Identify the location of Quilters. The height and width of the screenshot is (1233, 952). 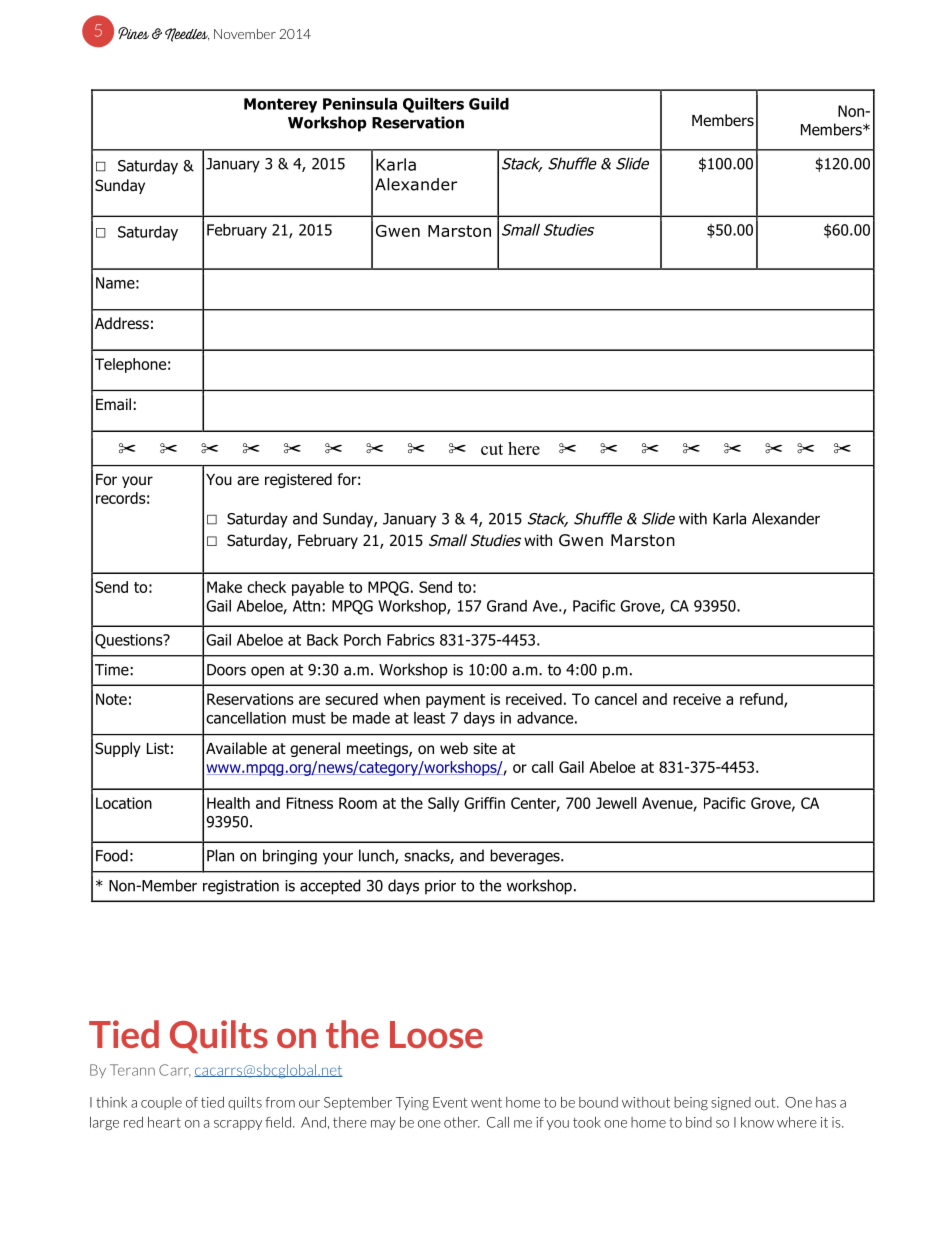
(433, 105).
